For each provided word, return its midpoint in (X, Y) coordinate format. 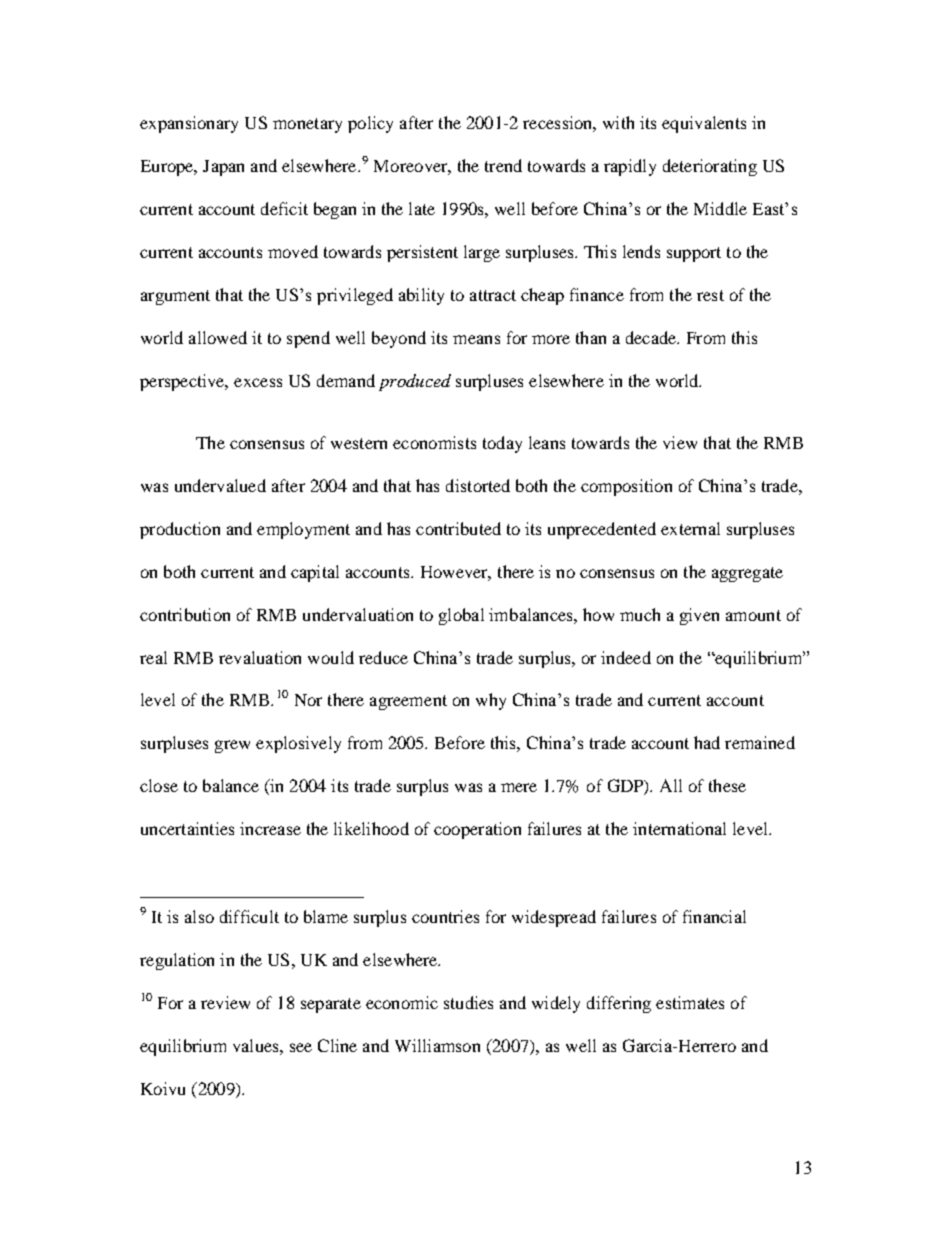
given (699, 616)
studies (468, 1002)
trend (503, 165)
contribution (185, 614)
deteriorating (710, 167)
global (461, 616)
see (301, 1047)
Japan (223, 168)
